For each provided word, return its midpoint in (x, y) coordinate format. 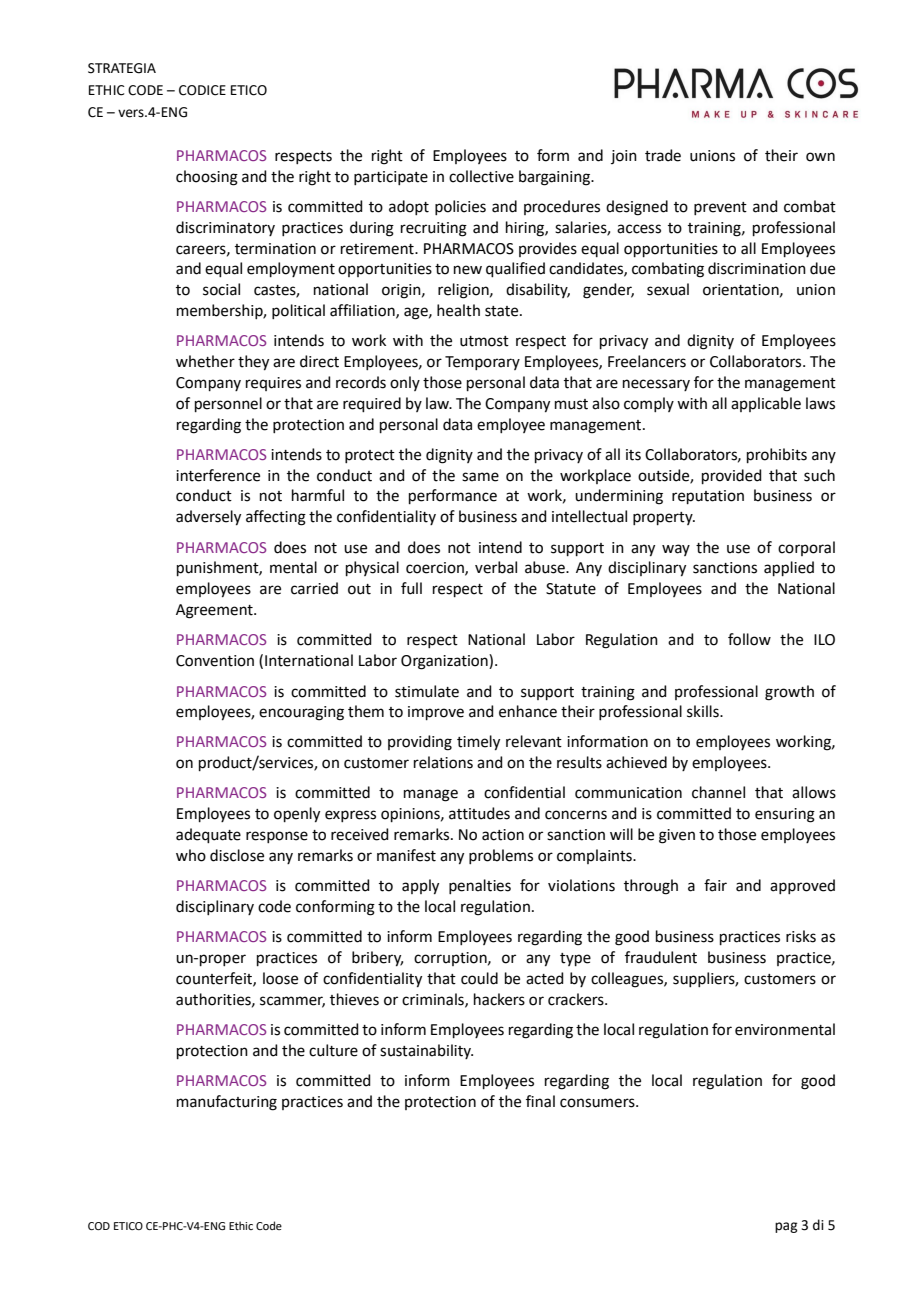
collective (481, 176)
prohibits (777, 455)
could (479, 978)
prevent (720, 208)
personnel (228, 404)
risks (801, 936)
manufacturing (227, 1103)
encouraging (301, 713)
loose (280, 978)
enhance (528, 711)
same (480, 477)
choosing (207, 178)
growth (789, 693)
